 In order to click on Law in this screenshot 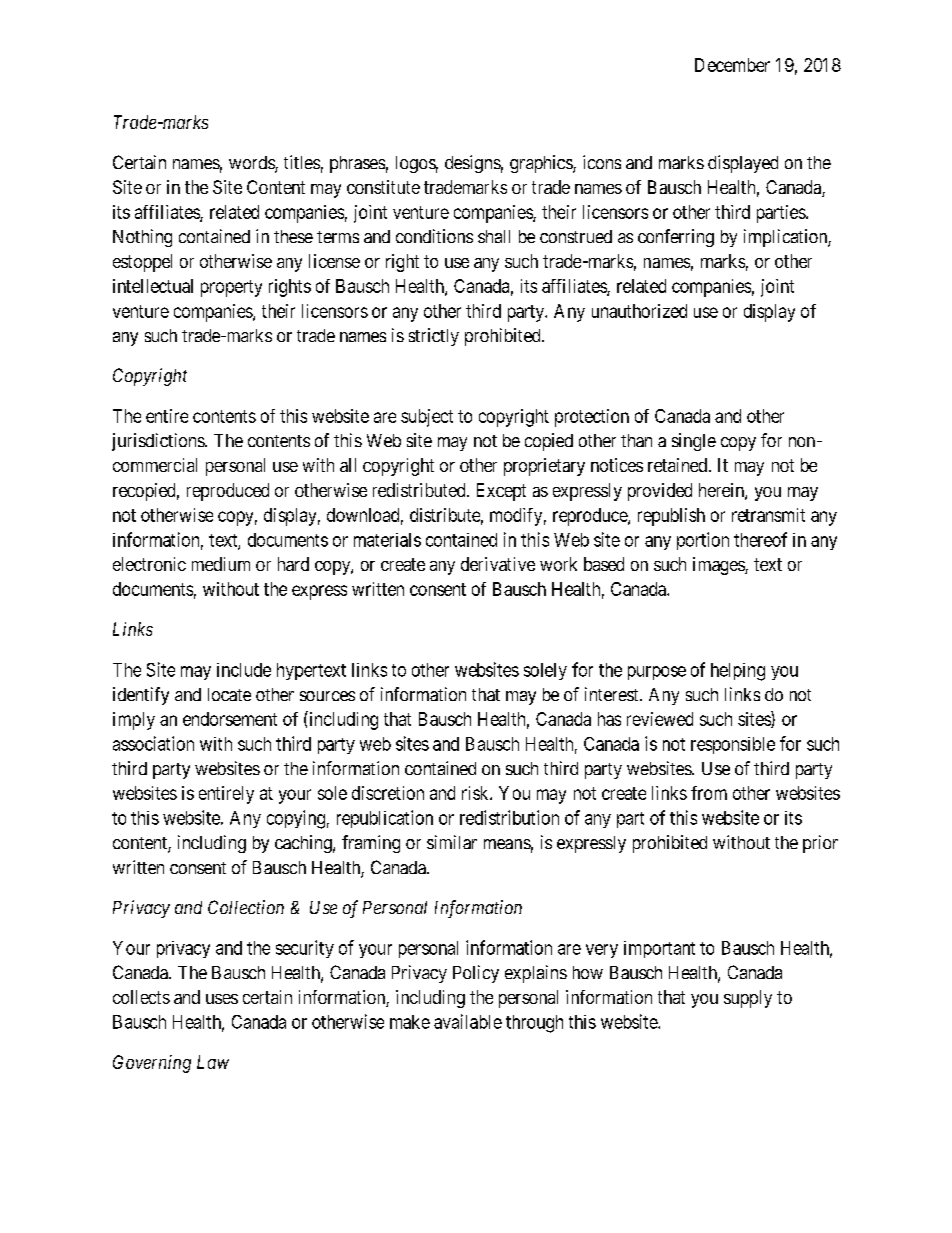, I will do `click(213, 1062)`.
